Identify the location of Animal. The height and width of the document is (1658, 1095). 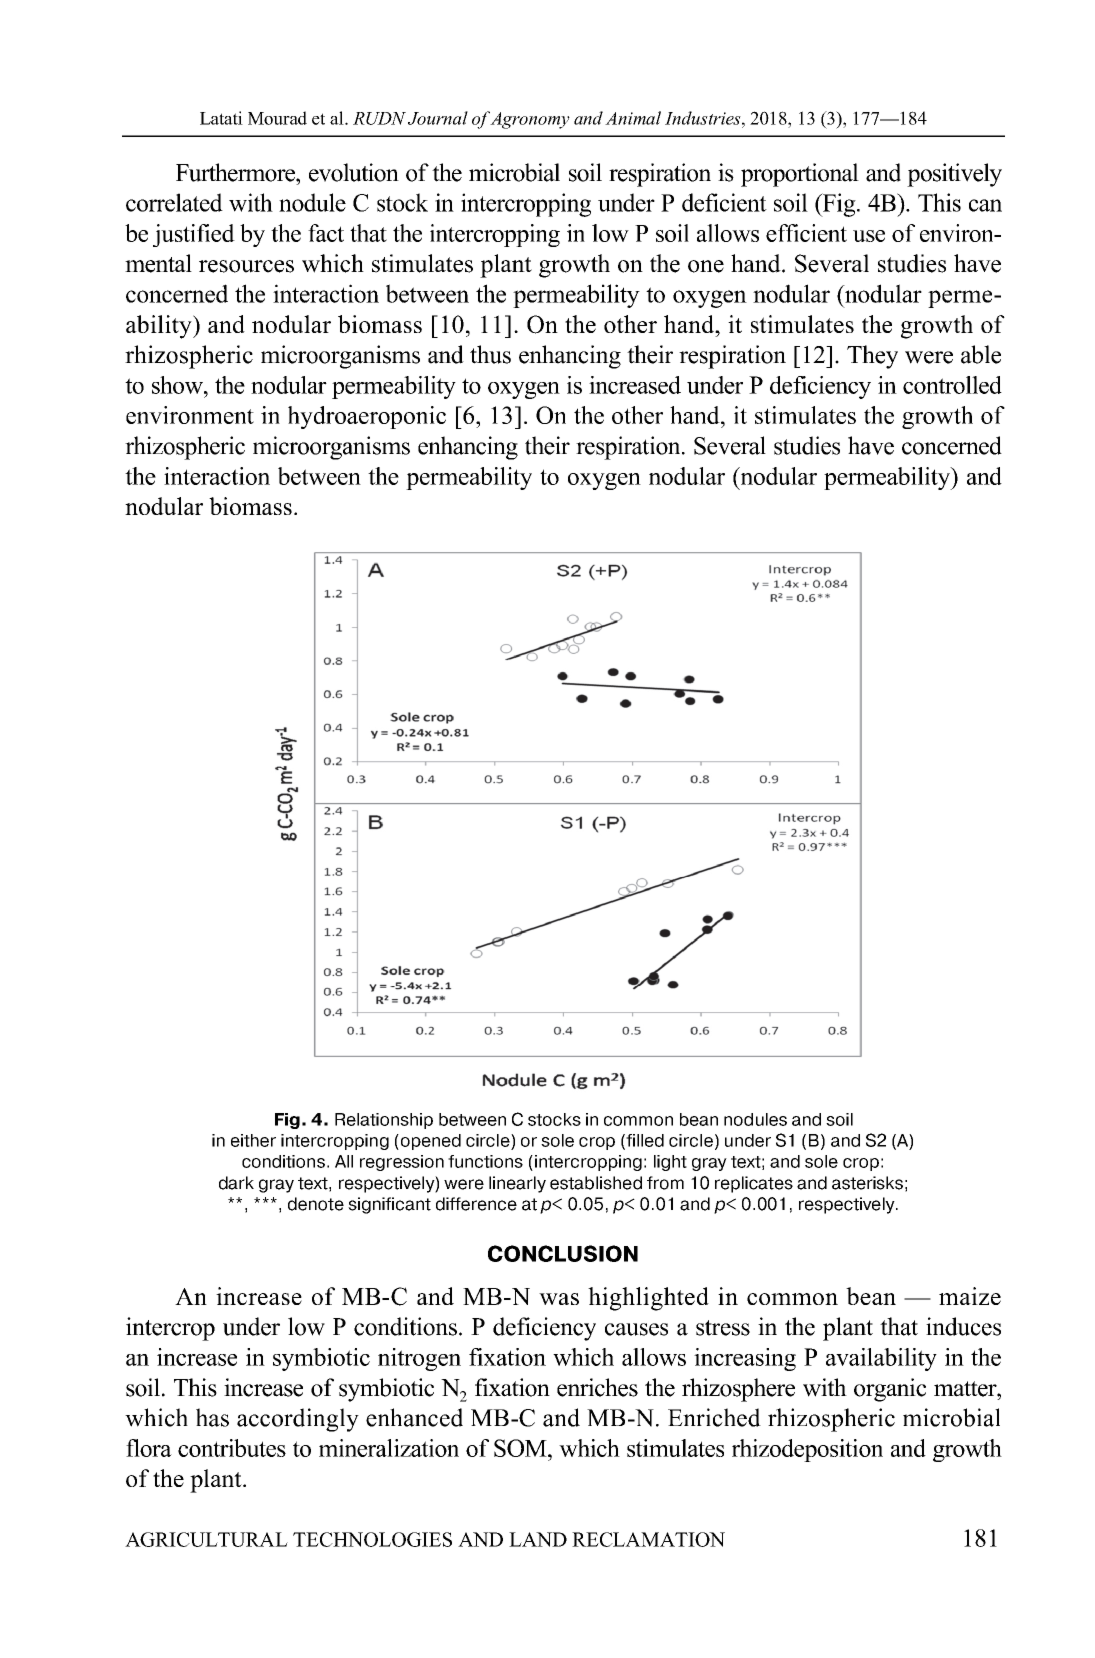
(633, 118).
